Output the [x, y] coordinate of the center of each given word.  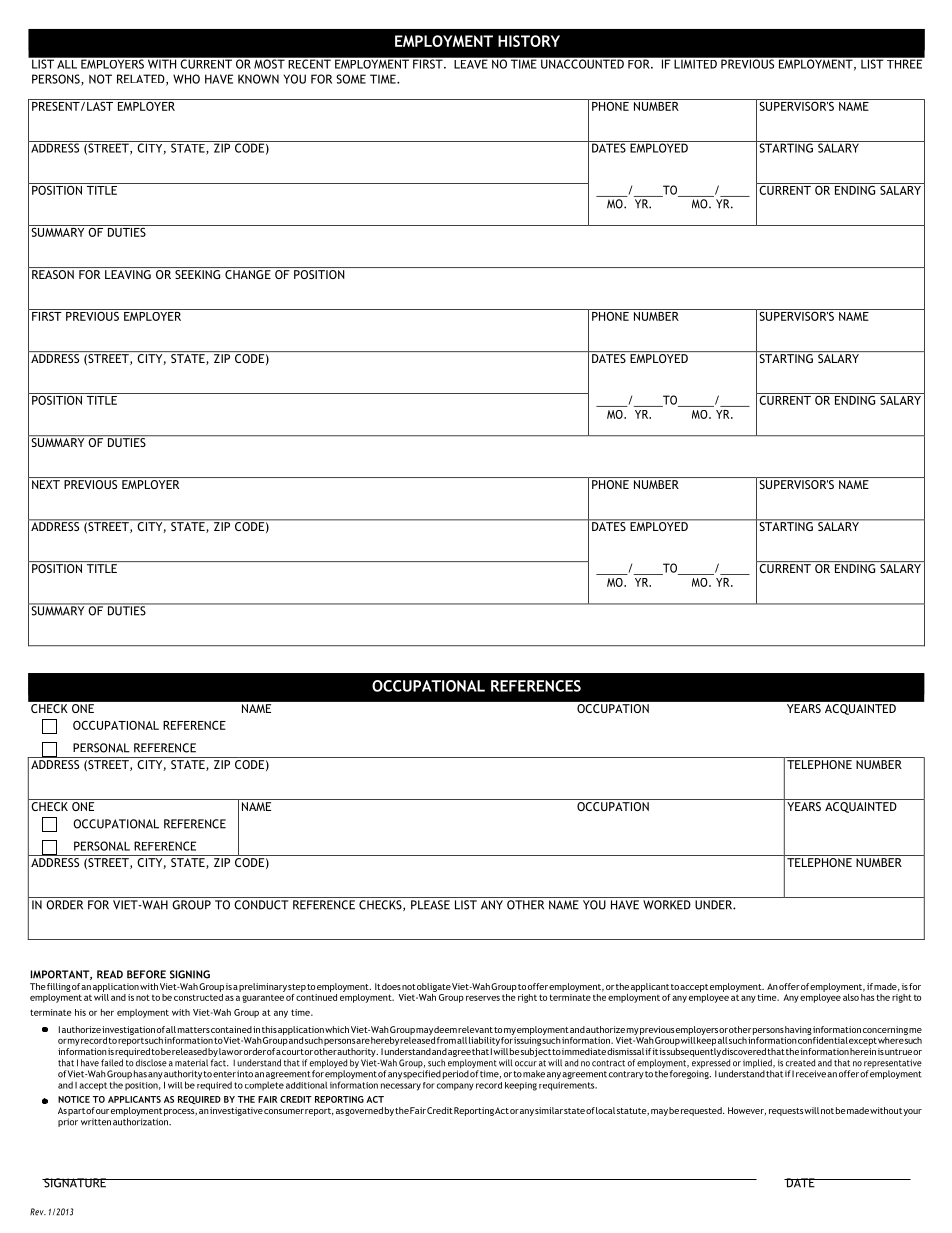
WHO [186, 79]
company [455, 1087]
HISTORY [529, 41]
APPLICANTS [134, 1099]
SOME [351, 79]
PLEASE [430, 905]
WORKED [667, 905]
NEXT [46, 484]
